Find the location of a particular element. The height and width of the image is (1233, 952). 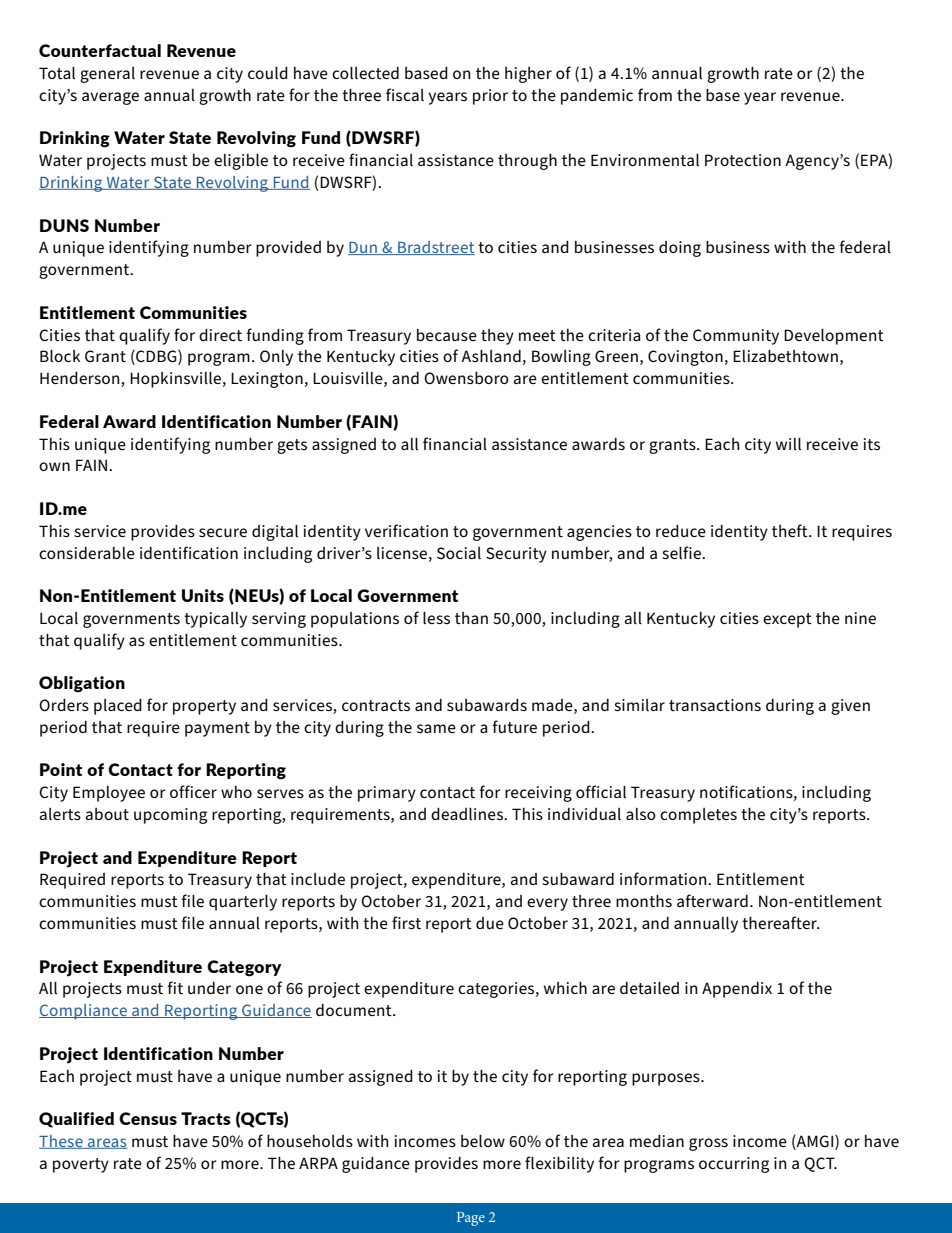

than is located at coordinates (471, 618).
